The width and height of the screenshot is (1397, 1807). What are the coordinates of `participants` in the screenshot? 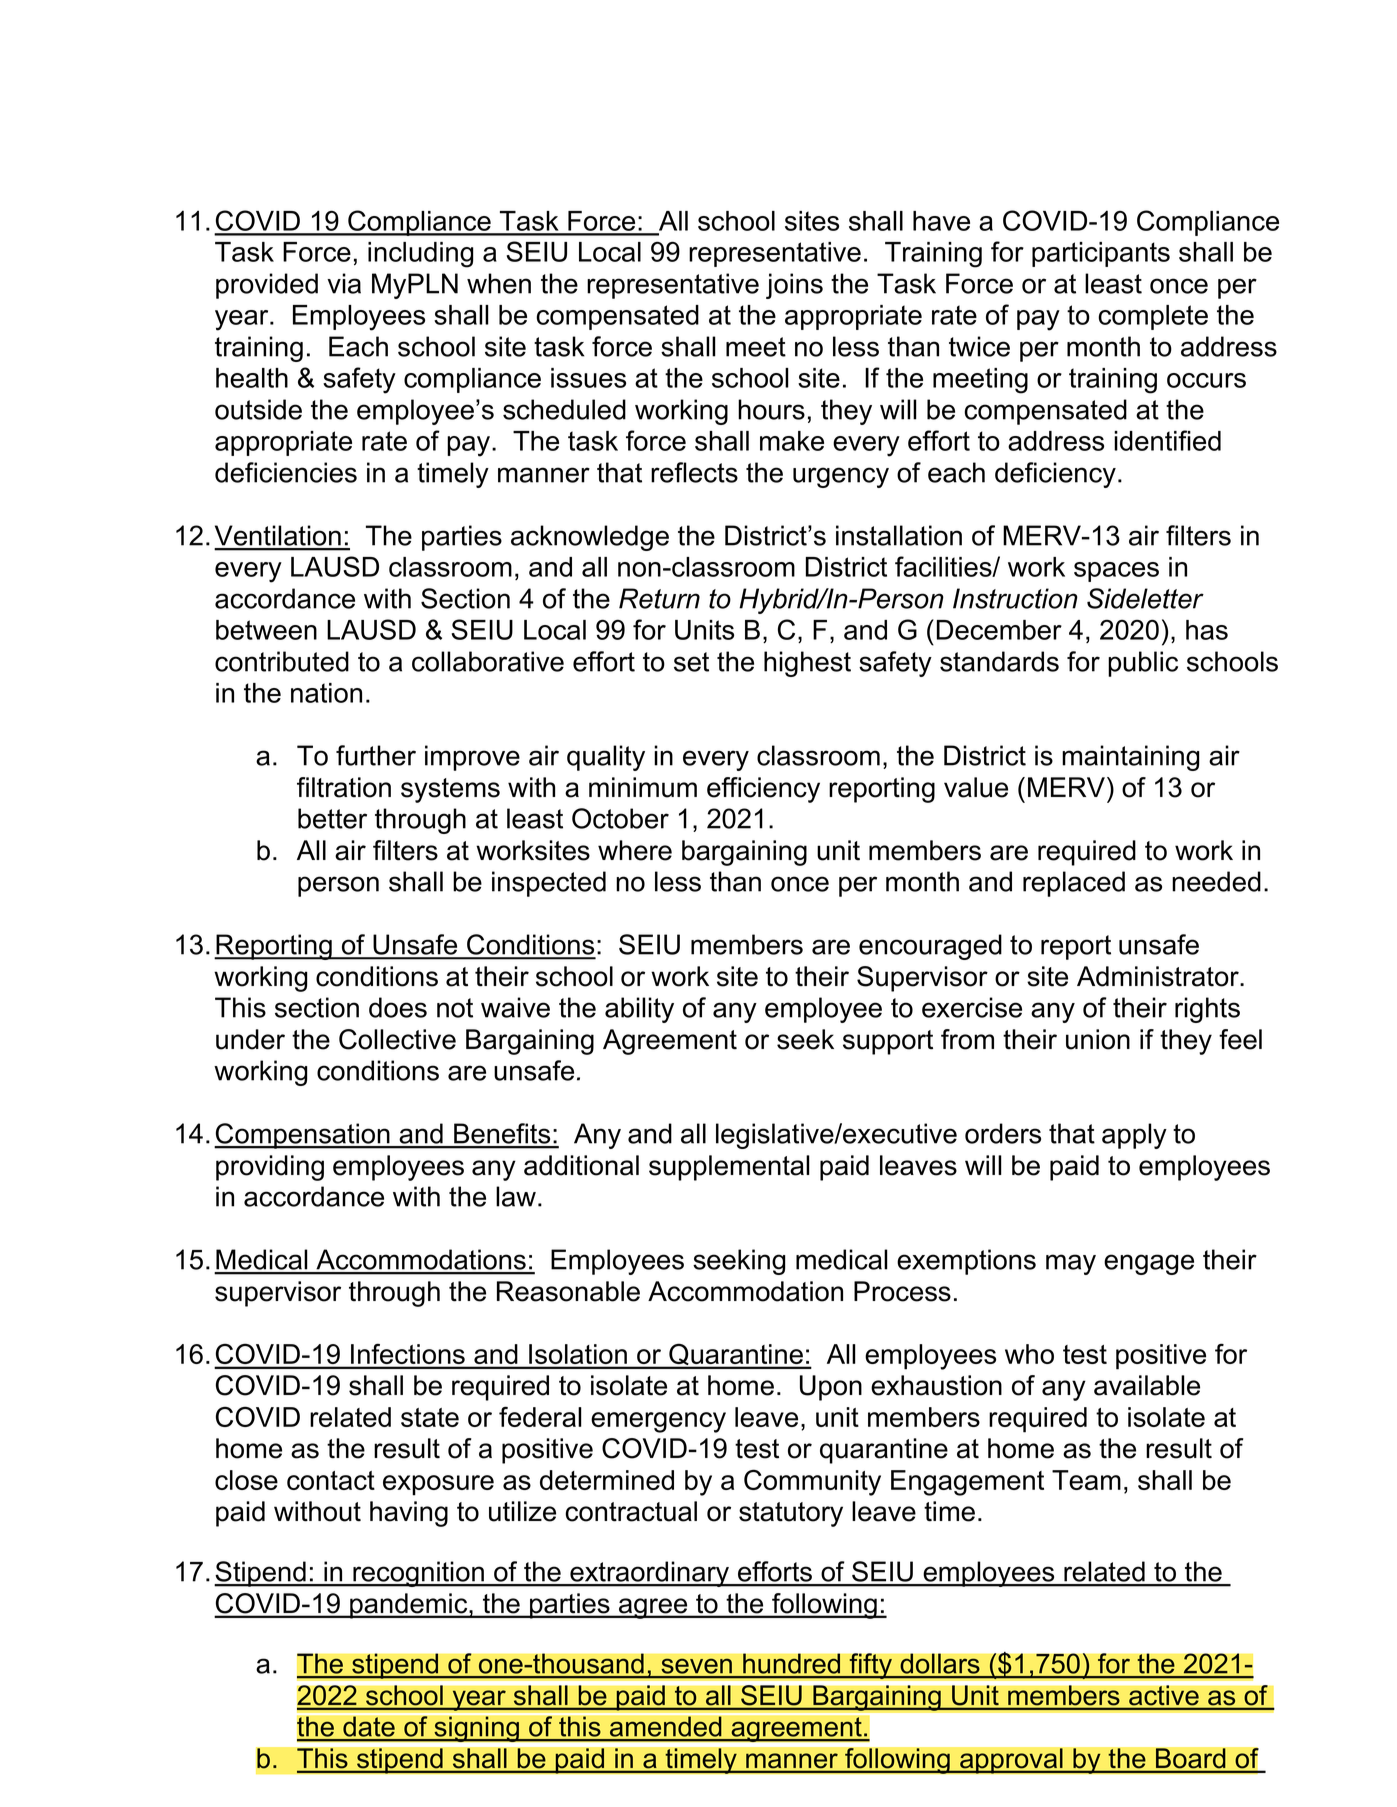 It's located at (1101, 254).
